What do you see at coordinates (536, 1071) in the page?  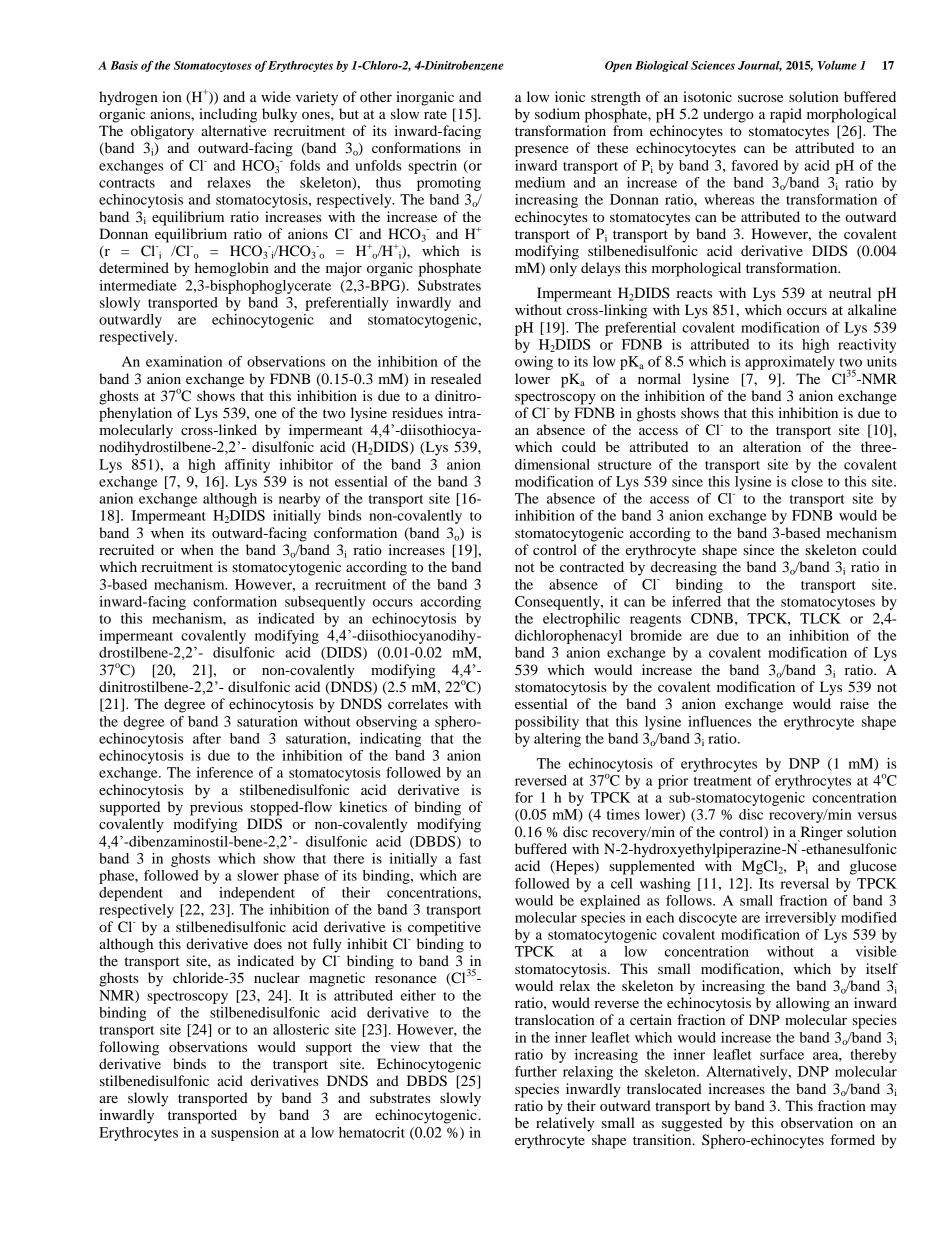 I see `further` at bounding box center [536, 1071].
